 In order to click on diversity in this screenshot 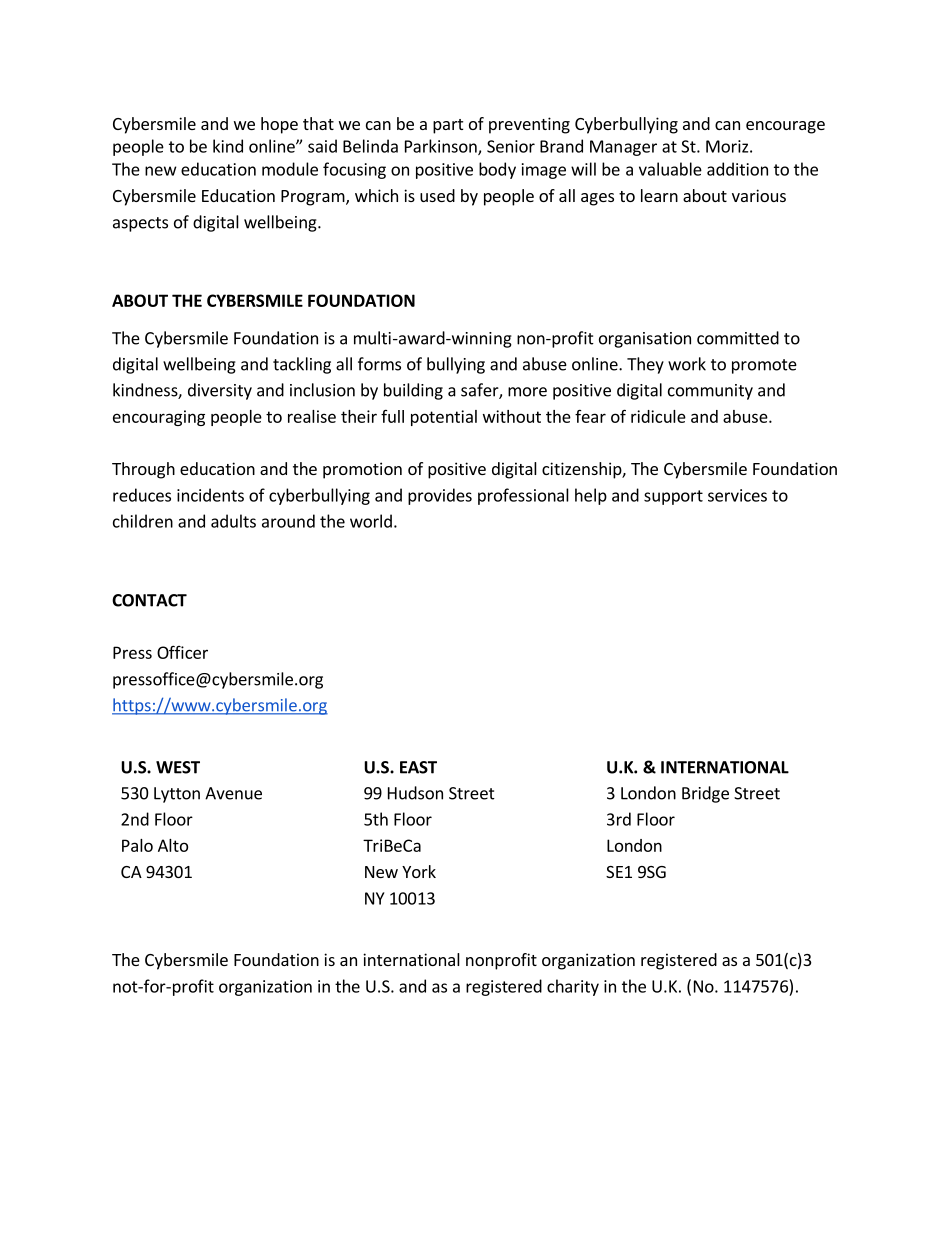, I will do `click(220, 391)`.
